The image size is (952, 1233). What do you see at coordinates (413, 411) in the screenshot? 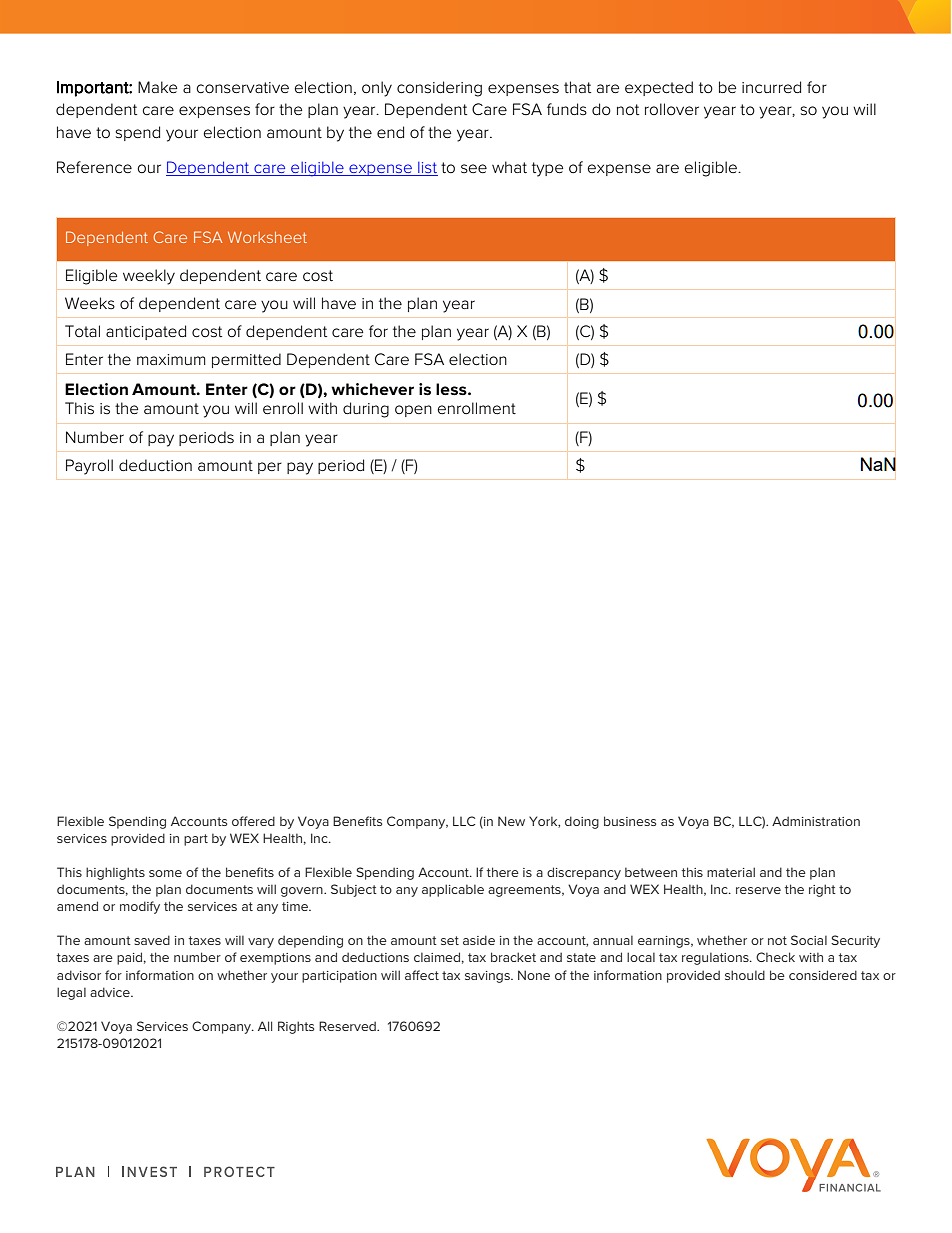
I see `open` at bounding box center [413, 411].
